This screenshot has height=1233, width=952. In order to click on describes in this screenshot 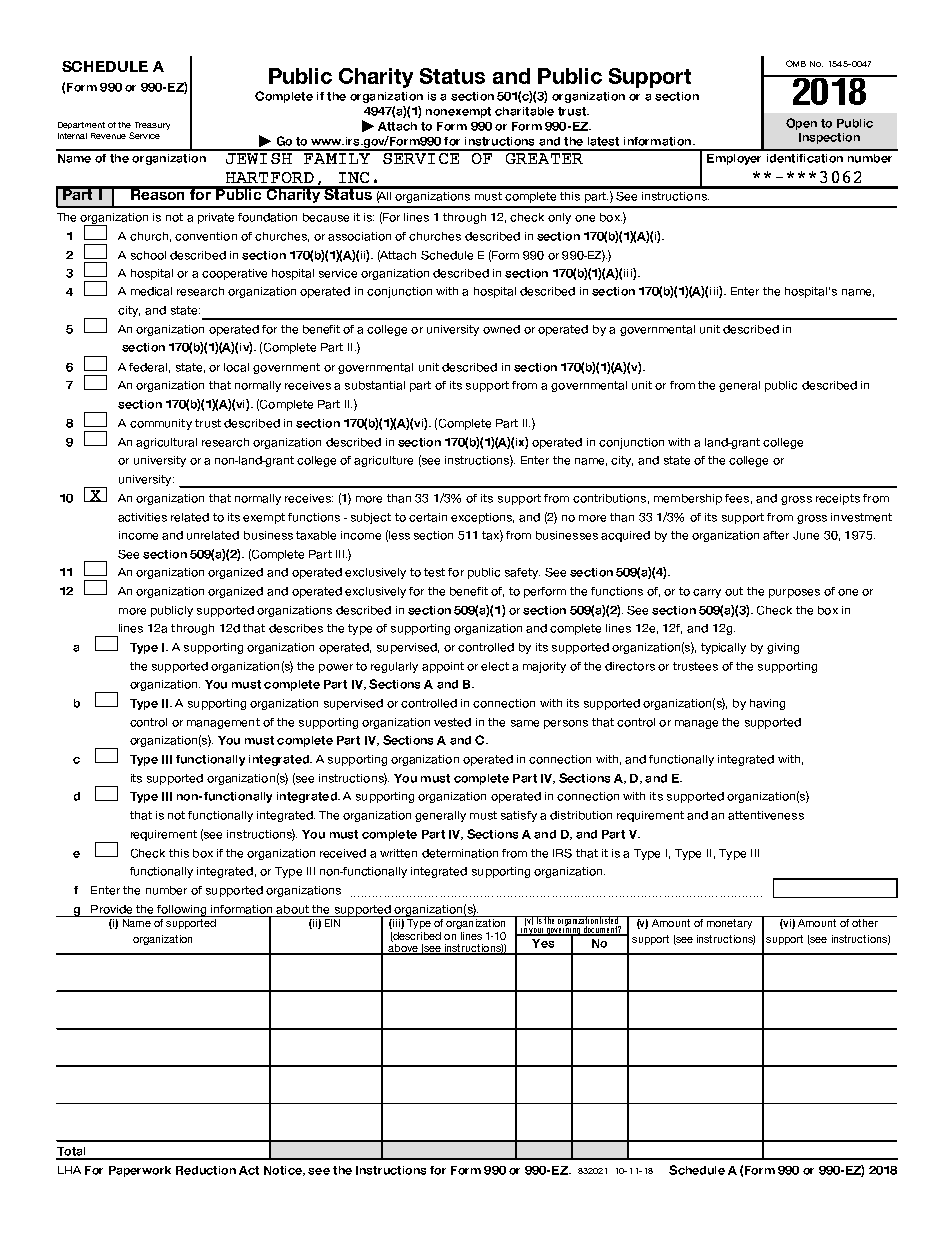, I will do `click(296, 628)`.
